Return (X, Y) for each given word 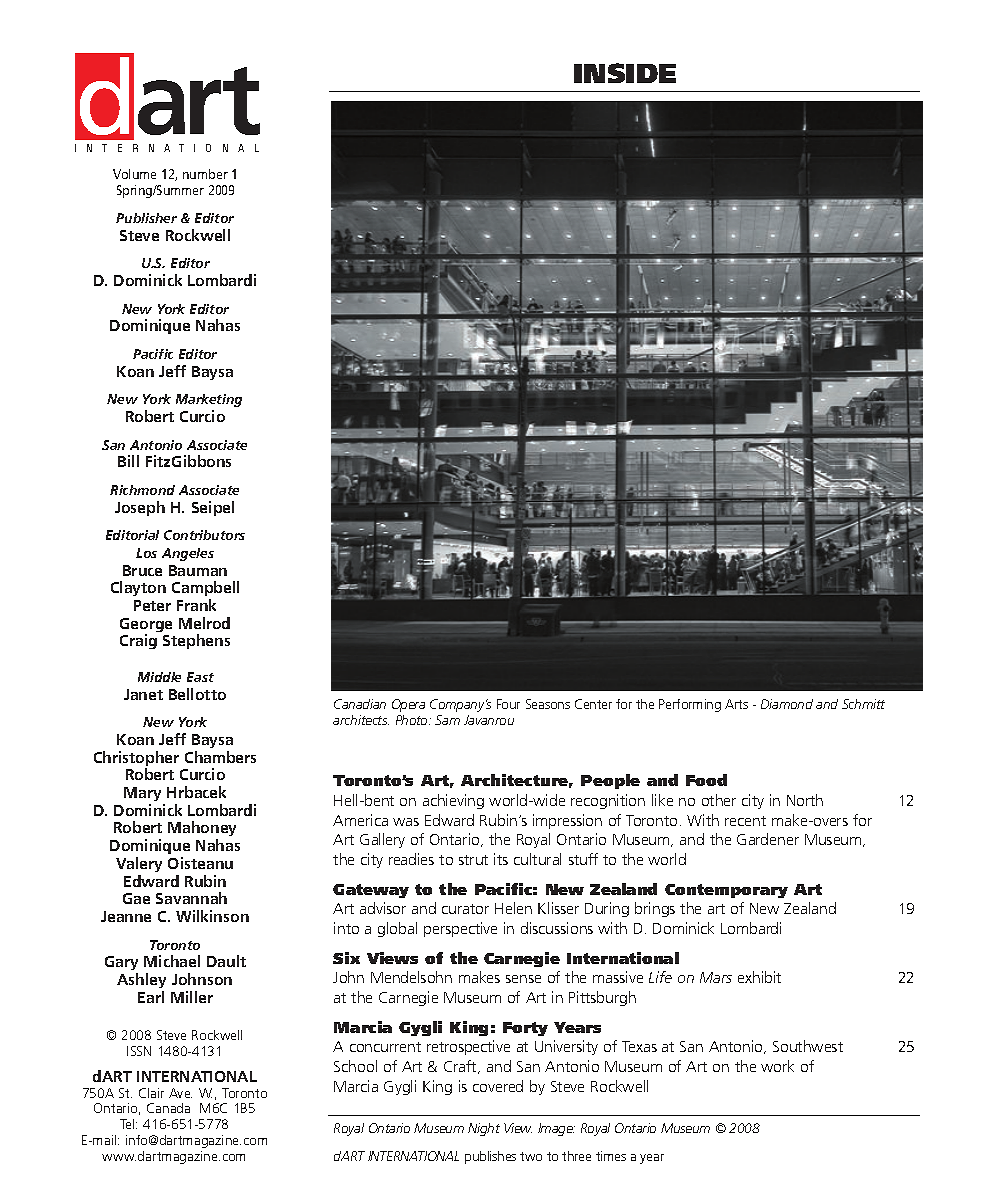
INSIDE (625, 73)
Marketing (209, 400)
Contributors (204, 535)
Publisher (146, 218)
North (805, 800)
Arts (736, 704)
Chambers (220, 757)
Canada (168, 1108)
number (205, 174)
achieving (453, 801)
